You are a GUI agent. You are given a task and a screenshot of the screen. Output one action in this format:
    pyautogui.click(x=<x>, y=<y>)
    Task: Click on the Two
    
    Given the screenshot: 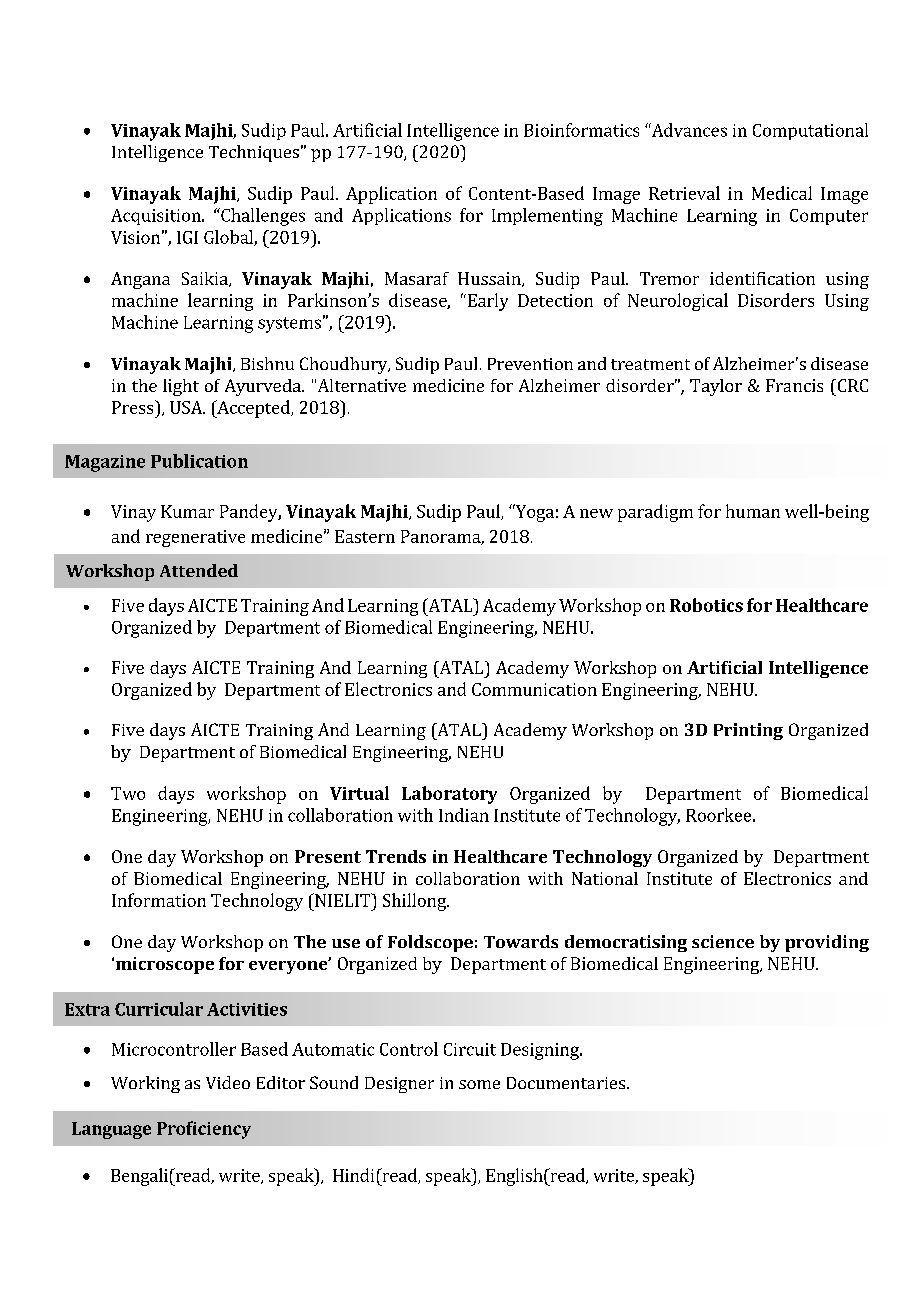 What is the action you would take?
    pyautogui.click(x=128, y=793)
